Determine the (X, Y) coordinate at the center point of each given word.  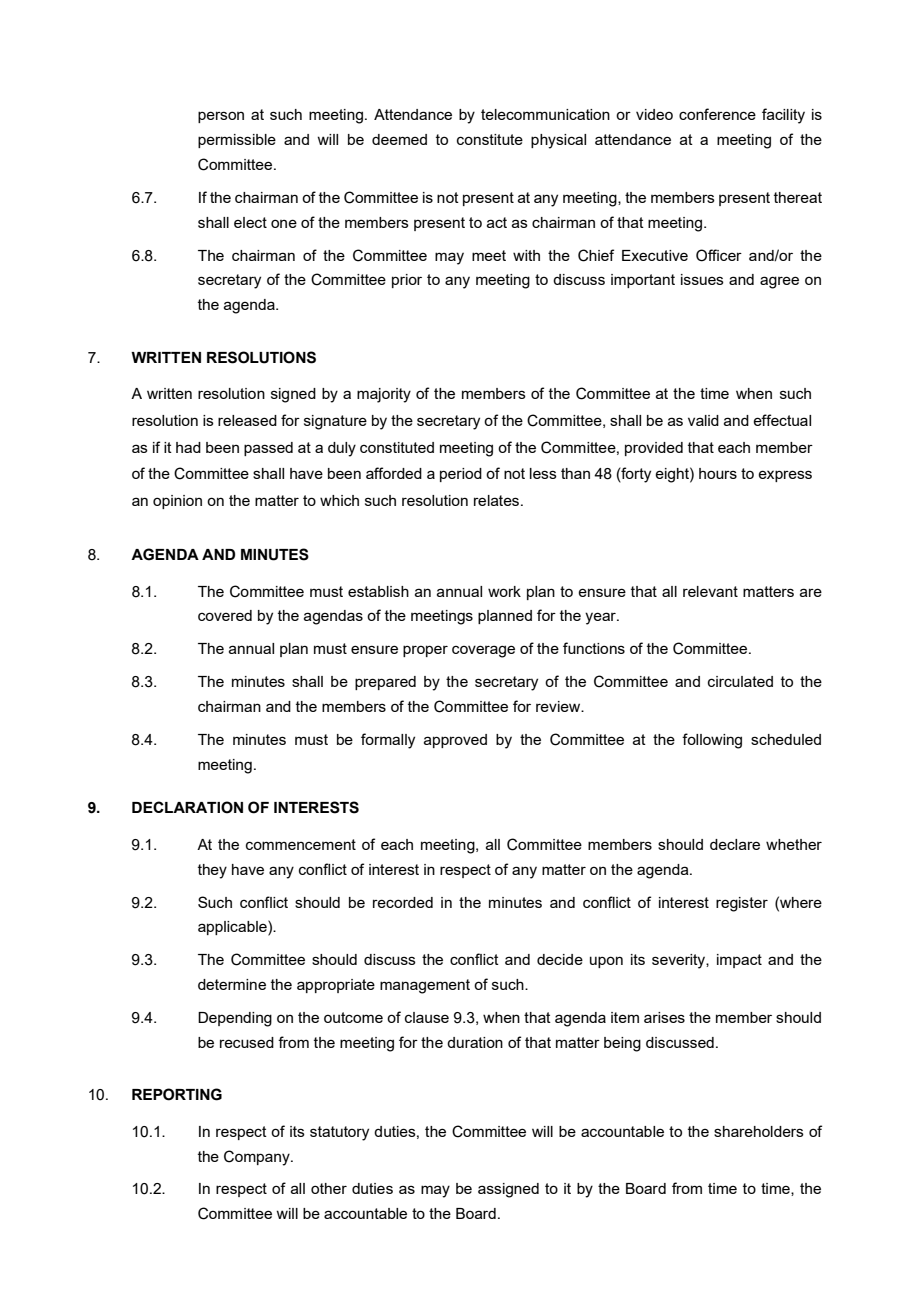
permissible (237, 141)
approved (455, 741)
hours (718, 473)
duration (475, 1042)
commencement (301, 844)
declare (735, 844)
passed (268, 449)
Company (258, 1158)
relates (498, 500)
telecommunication (545, 114)
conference (717, 114)
